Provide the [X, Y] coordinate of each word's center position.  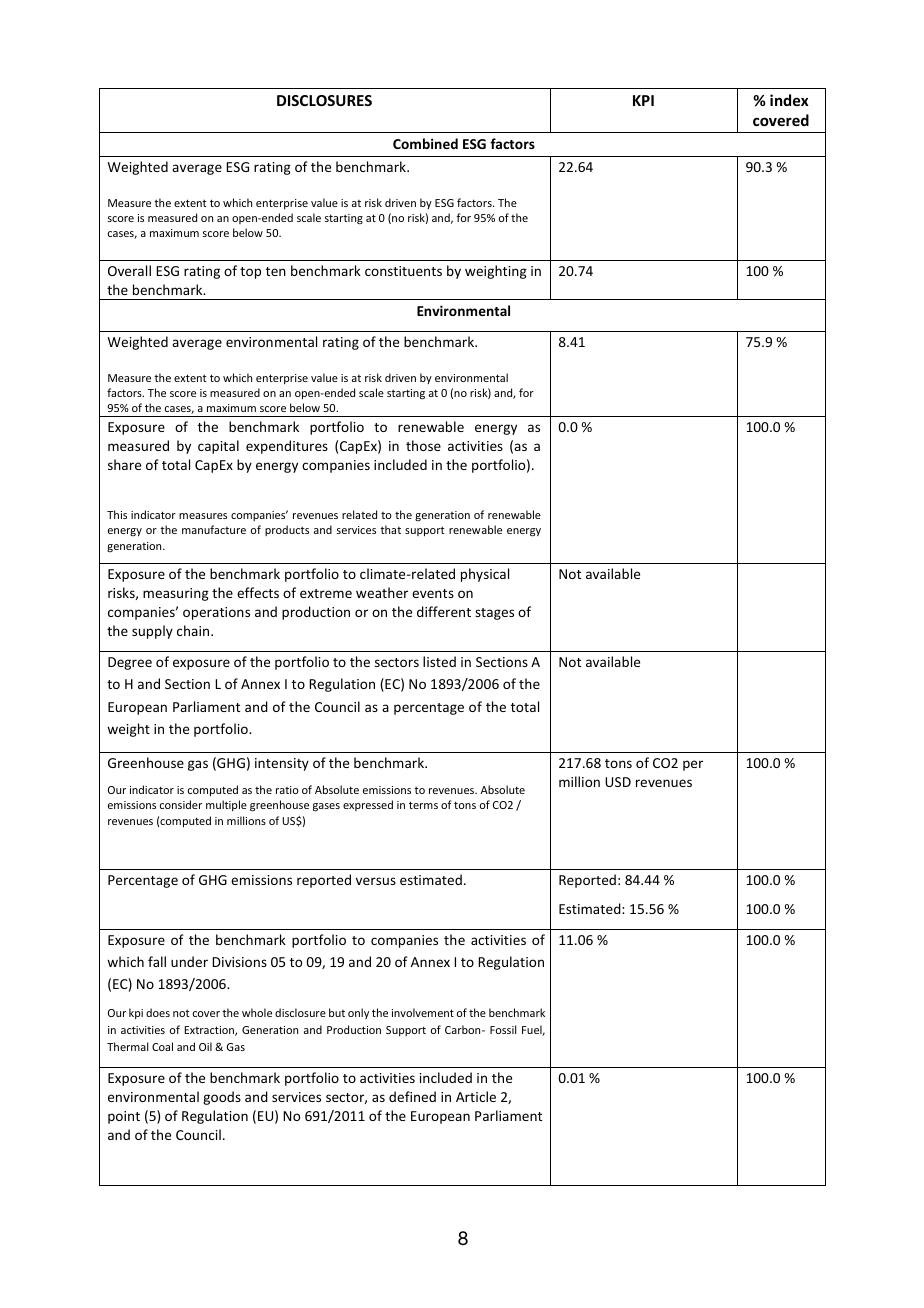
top [250, 273]
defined [412, 1096]
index [789, 100]
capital [218, 447]
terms [423, 805]
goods [222, 1098]
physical [485, 575]
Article [476, 1096]
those [423, 445]
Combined [425, 143]
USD [618, 782]
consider [181, 804]
